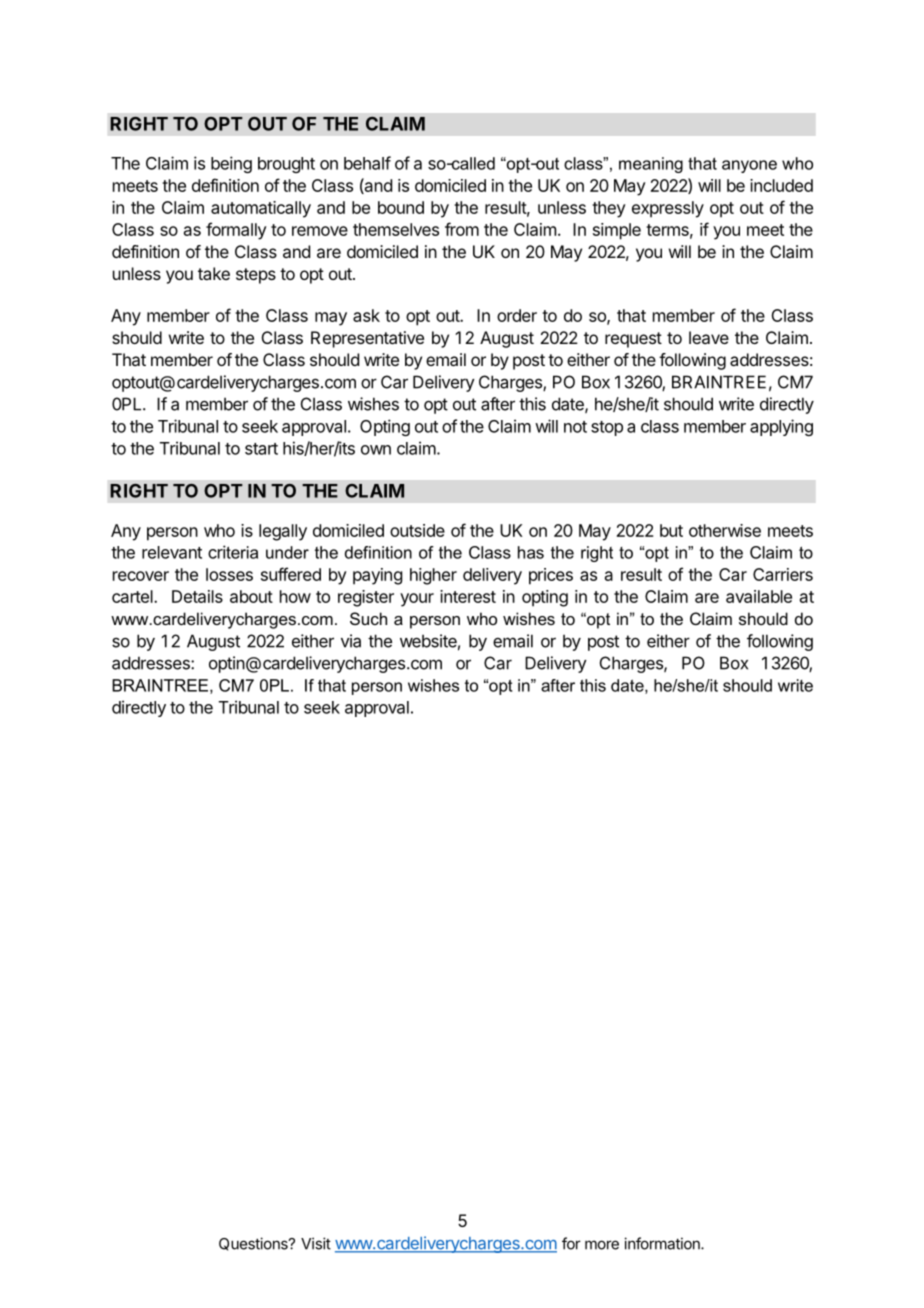  Describe the element at coordinates (468, 596) in the screenshot. I see `interest` at that location.
